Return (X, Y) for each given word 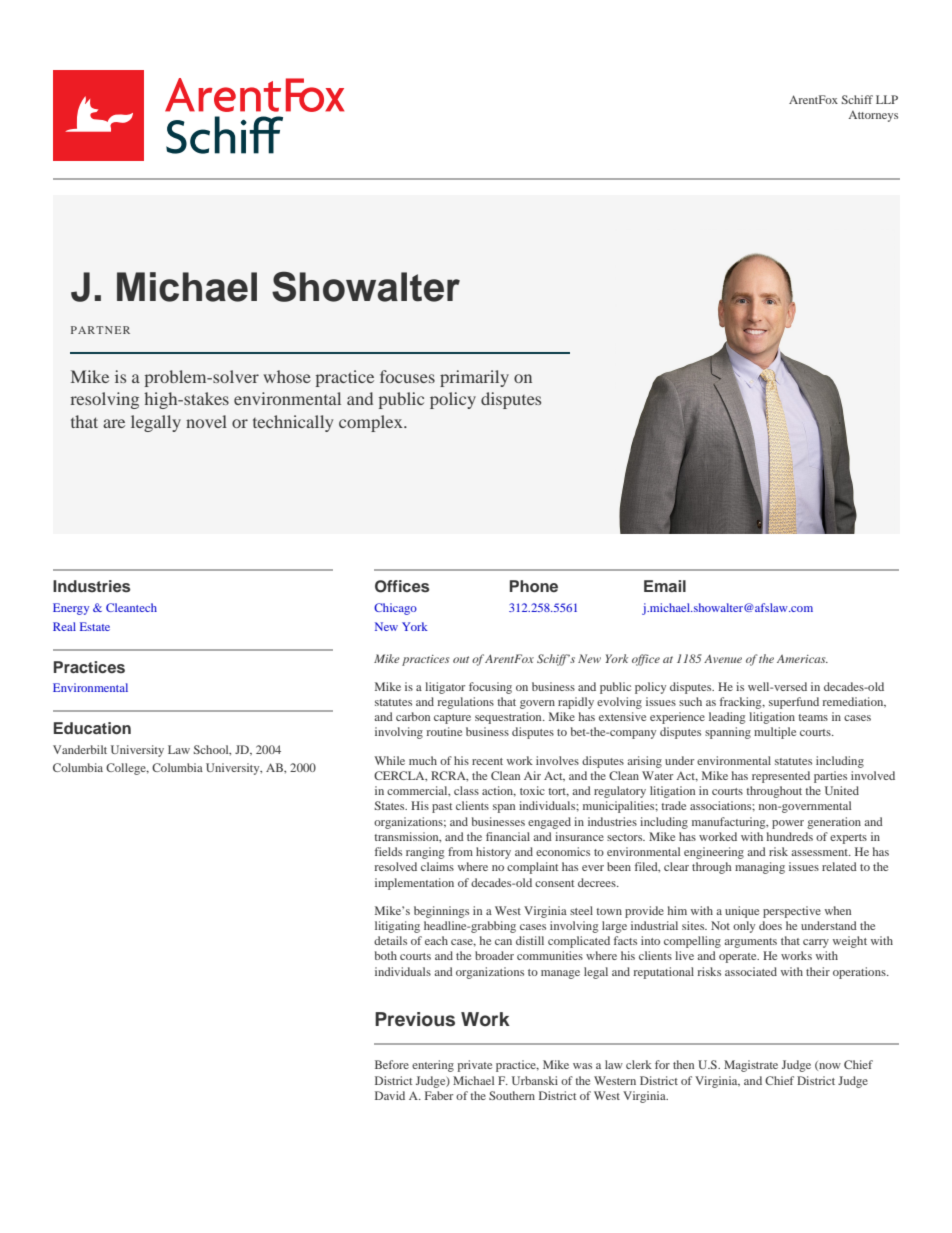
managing (760, 868)
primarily (474, 378)
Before (392, 1064)
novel (206, 421)
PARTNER (100, 330)
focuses (407, 376)
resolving (105, 400)
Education (92, 728)
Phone (534, 586)
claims (437, 866)
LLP (887, 99)
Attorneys (873, 116)
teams (813, 717)
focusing (490, 688)
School (212, 750)
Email (665, 586)
